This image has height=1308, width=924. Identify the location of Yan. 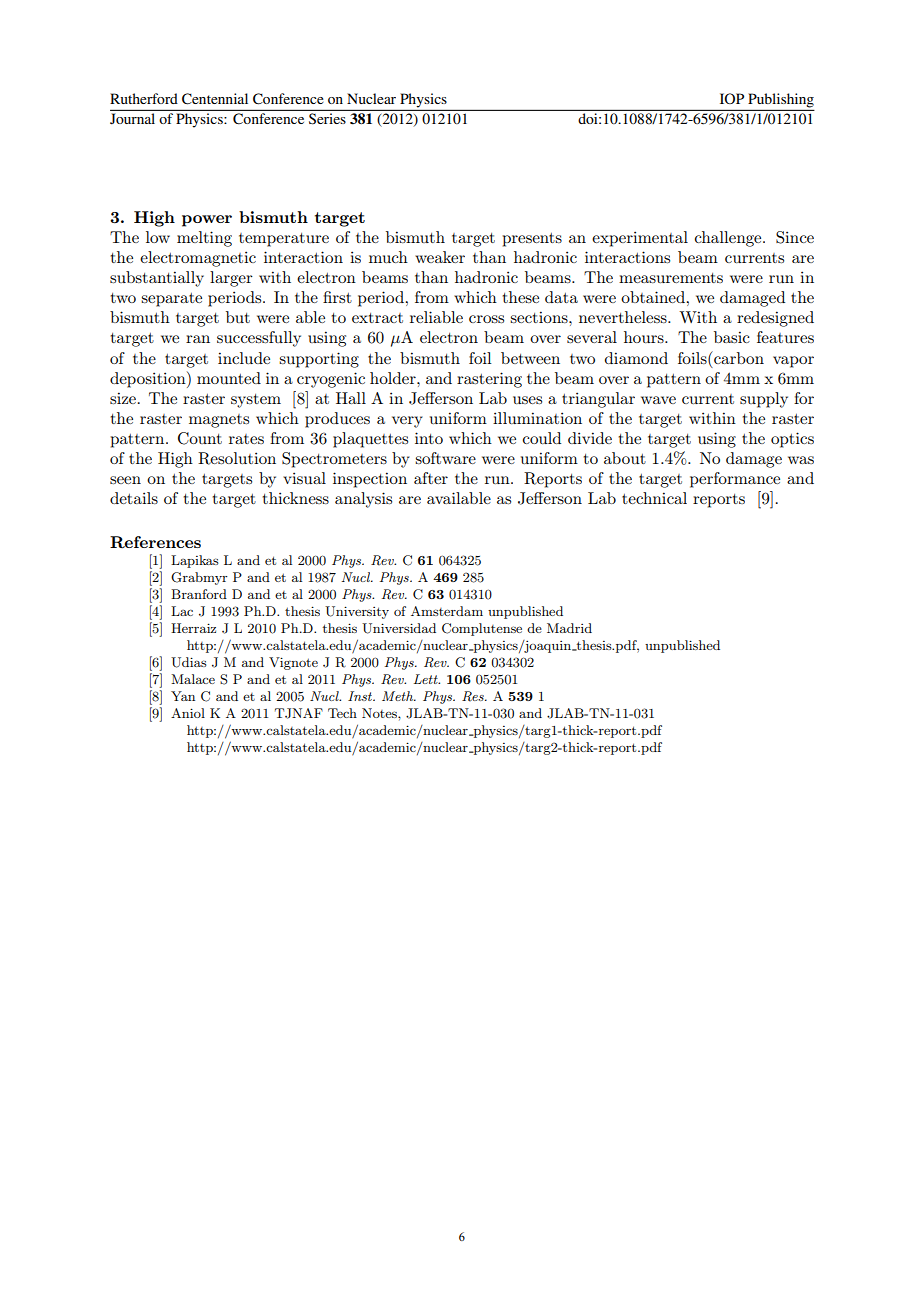
(183, 696).
